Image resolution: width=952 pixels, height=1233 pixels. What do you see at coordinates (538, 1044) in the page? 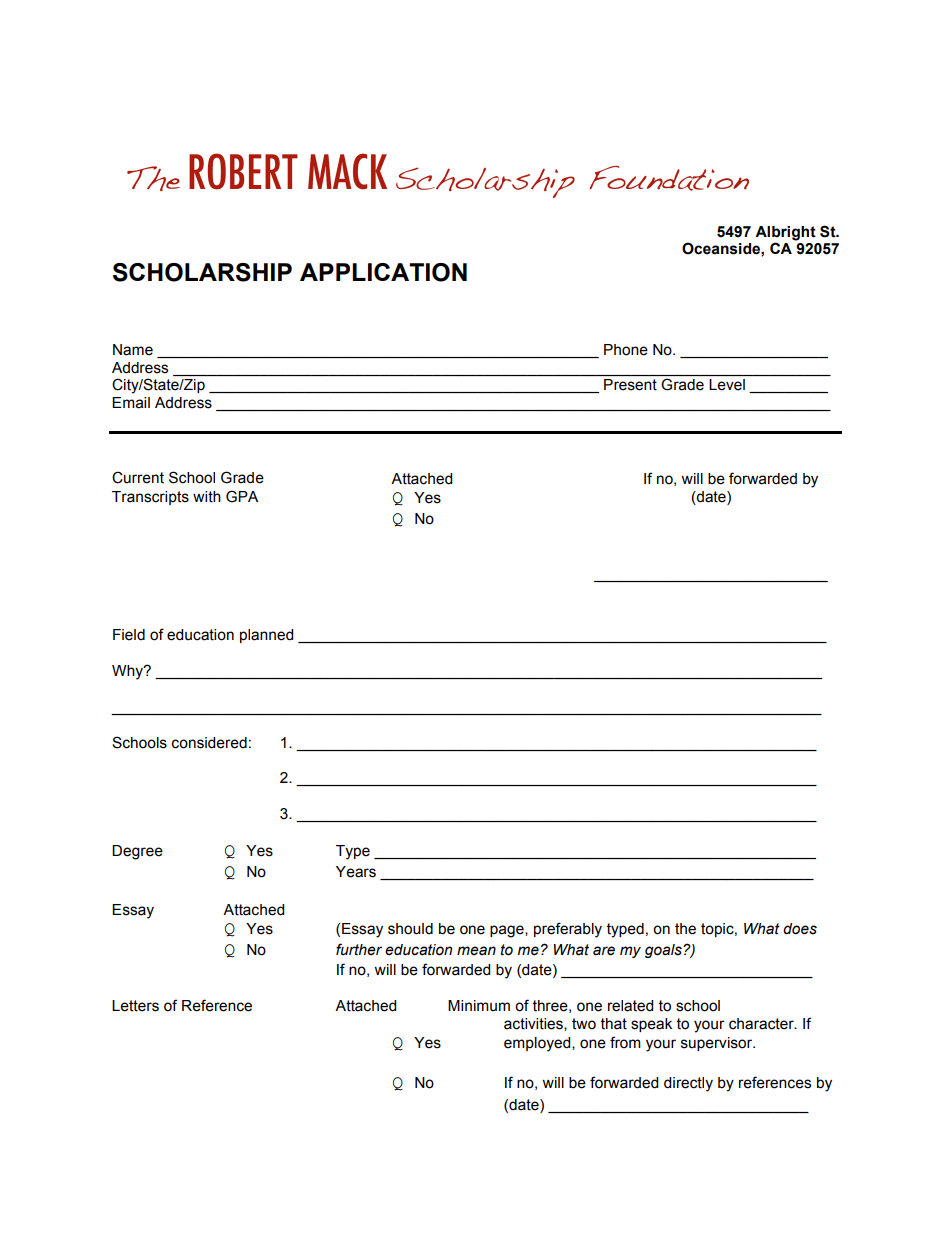
I see `employed` at bounding box center [538, 1044].
